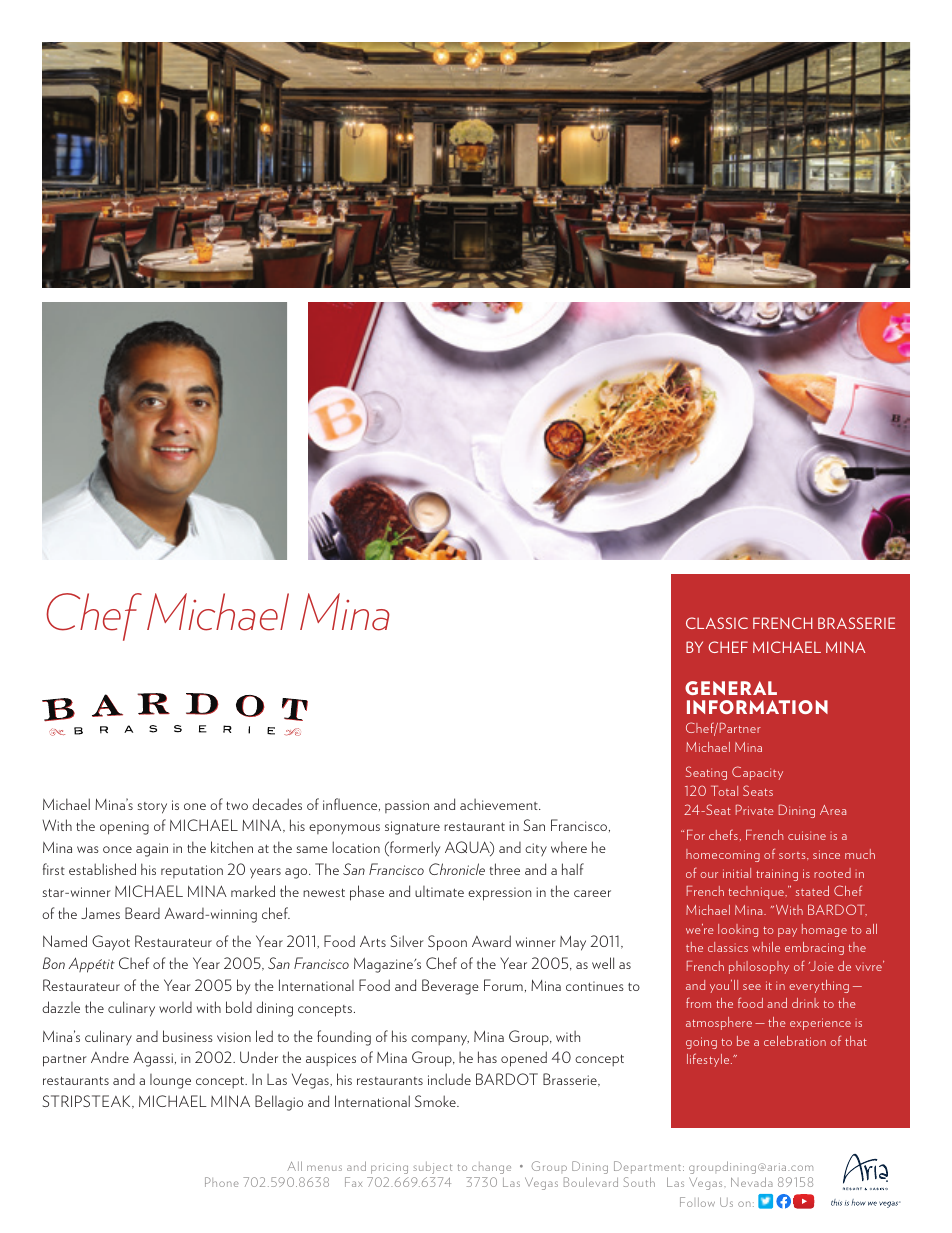 The image size is (952, 1233). Describe the element at coordinates (757, 707) in the screenshot. I see `INFORMATION` at that location.
